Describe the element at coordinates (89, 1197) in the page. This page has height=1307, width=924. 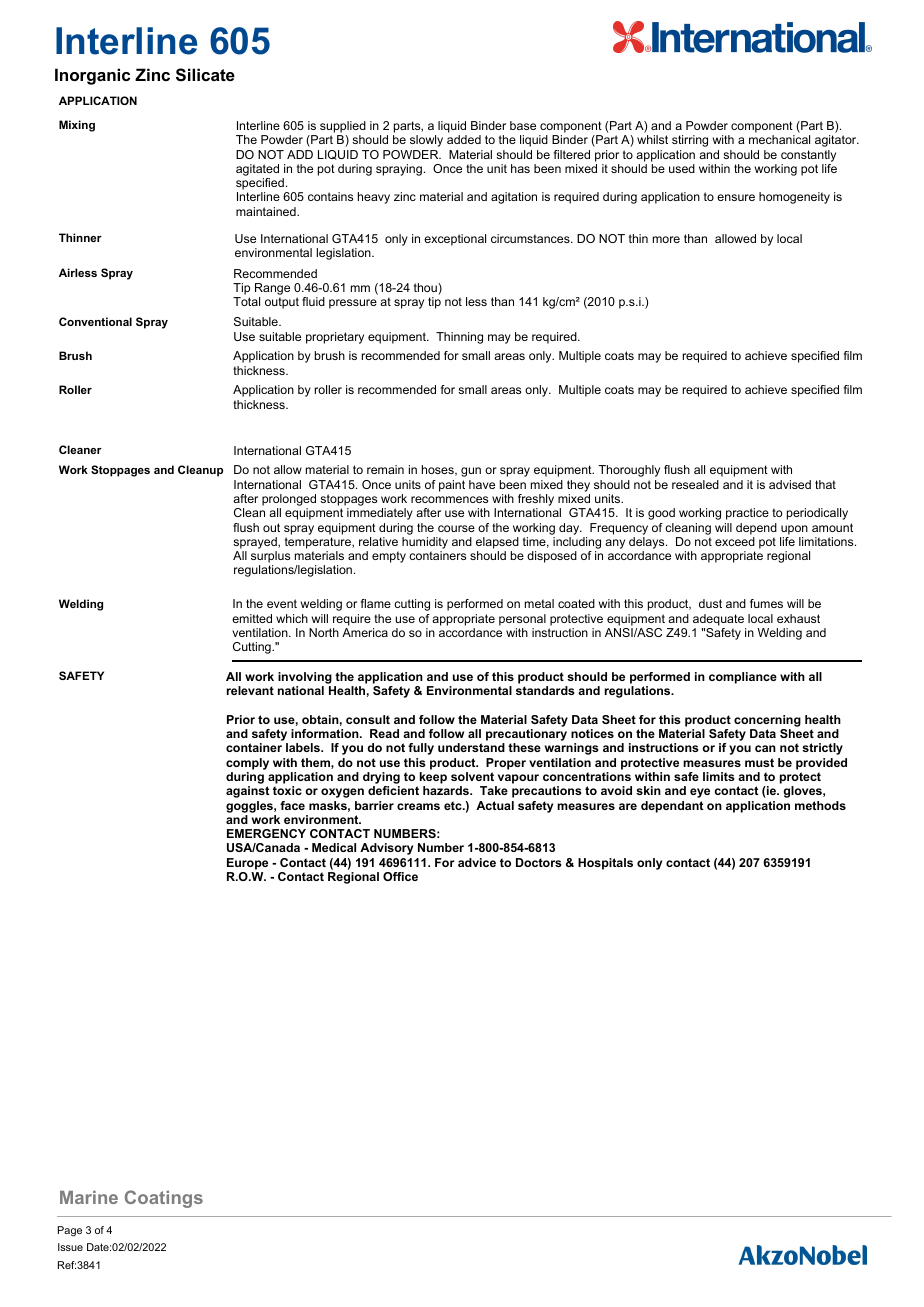
I see `Marine` at that location.
